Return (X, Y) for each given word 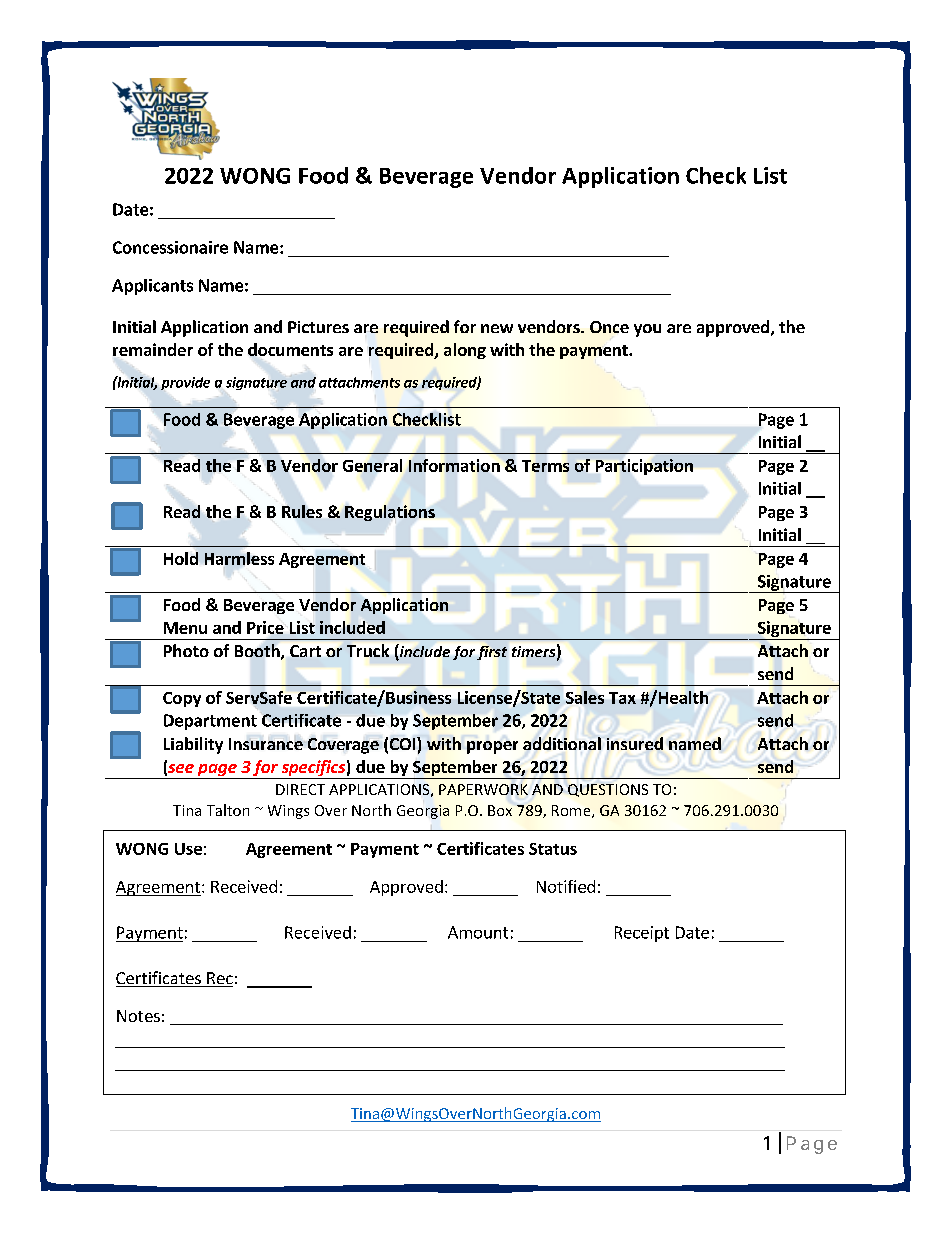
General (372, 465)
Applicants (152, 287)
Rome (572, 811)
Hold (181, 558)
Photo (186, 650)
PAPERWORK (483, 789)
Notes (138, 1016)
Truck (368, 650)
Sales (585, 697)
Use (188, 849)
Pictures (318, 327)
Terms (545, 466)
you (647, 330)
